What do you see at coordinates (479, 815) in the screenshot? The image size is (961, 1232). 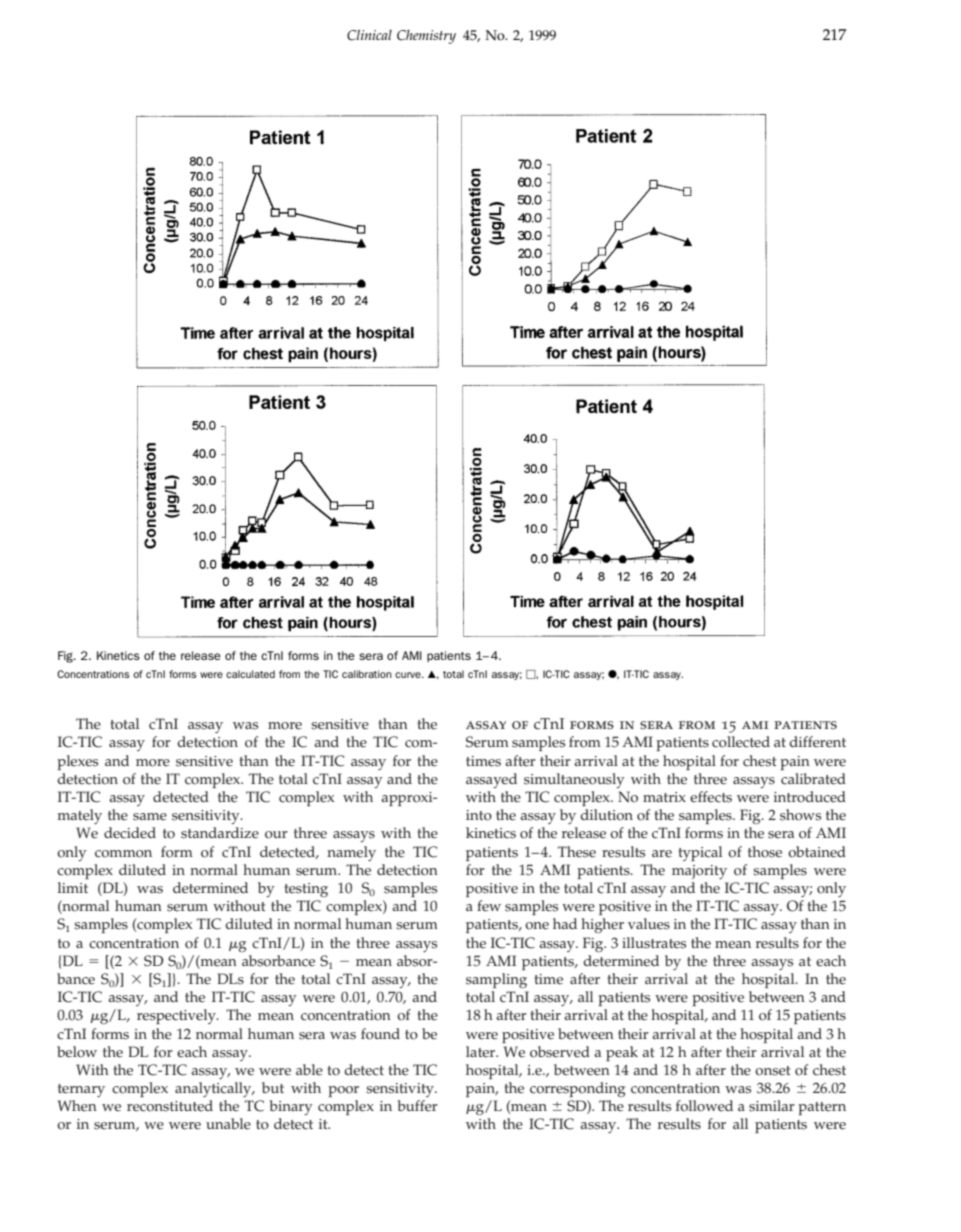 I see `into` at bounding box center [479, 815].
